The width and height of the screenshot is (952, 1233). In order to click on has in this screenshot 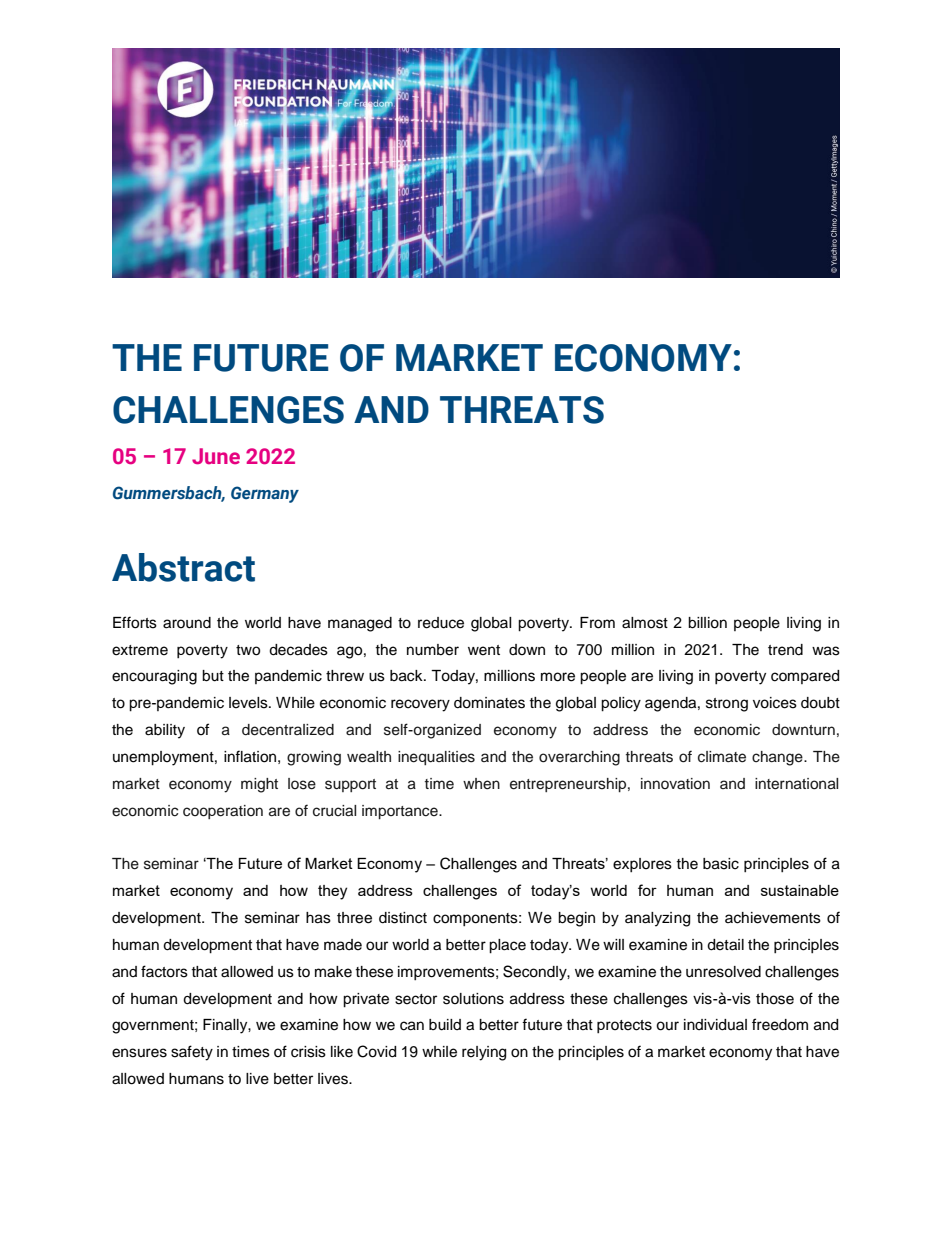, I will do `click(318, 918)`.
